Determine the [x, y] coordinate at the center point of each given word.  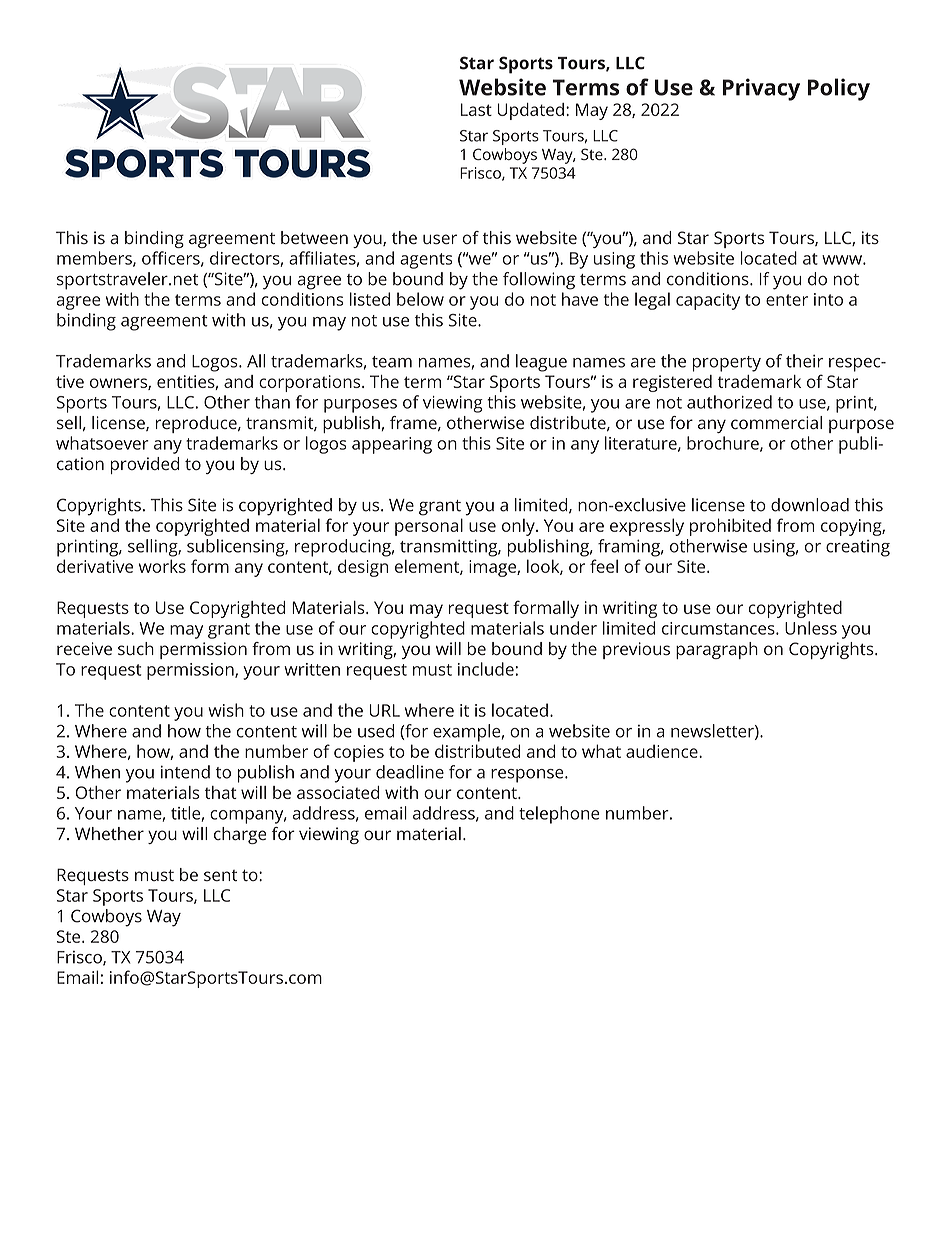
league [541, 363]
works [162, 566]
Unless [811, 628]
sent [220, 875]
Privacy [761, 89]
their [804, 361]
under [573, 628]
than [272, 402]
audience [663, 751]
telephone [559, 815]
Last [476, 109]
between [314, 237]
